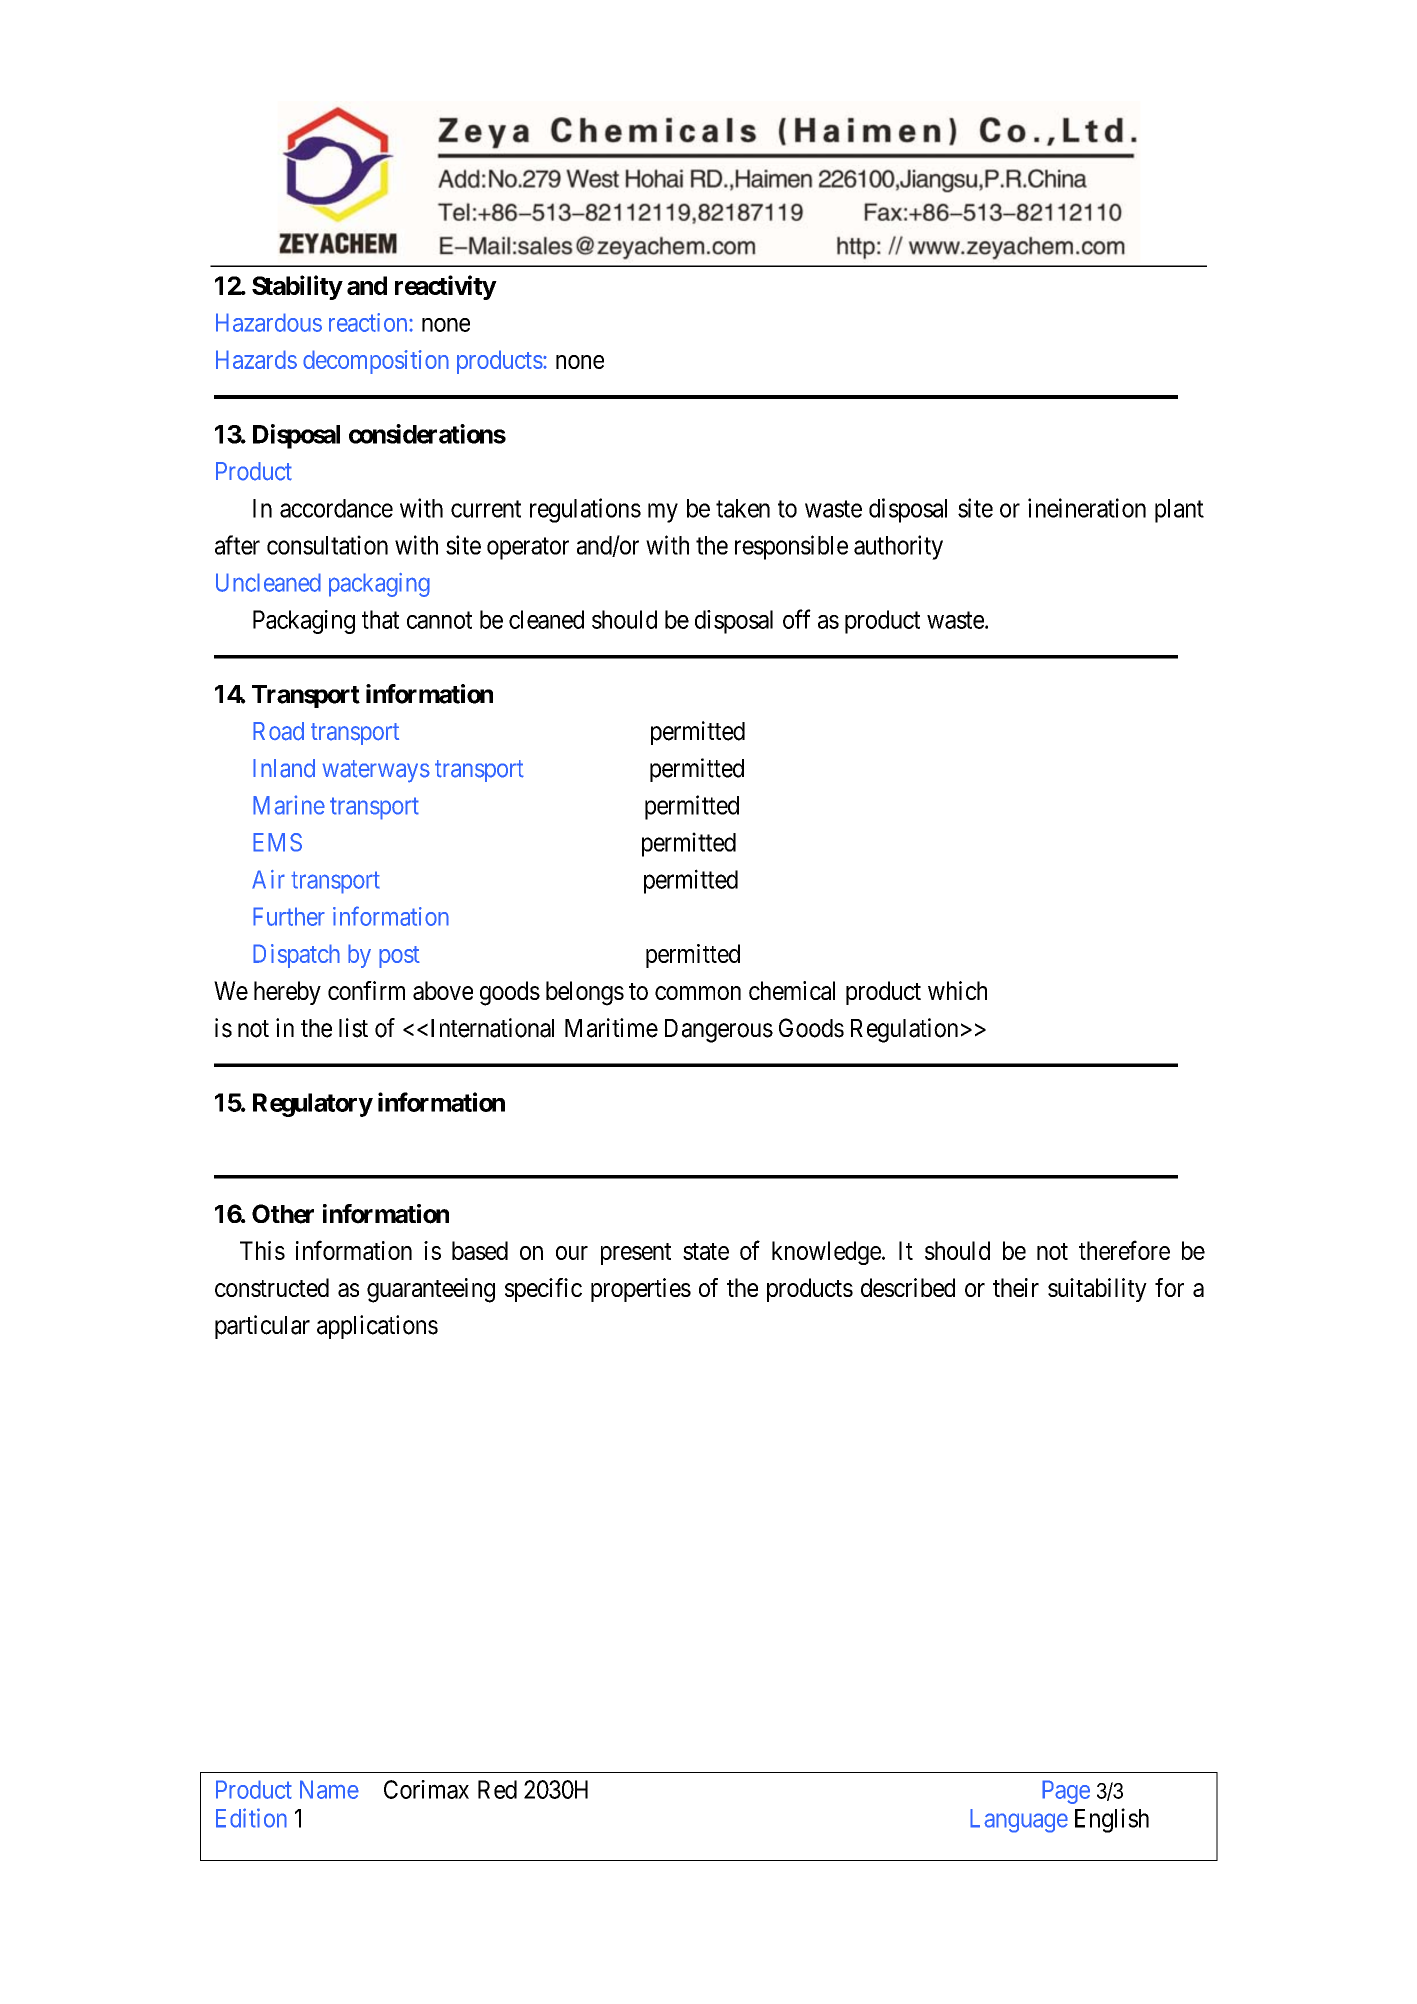 The height and width of the screenshot is (2004, 1417). I want to click on plant, so click(1179, 511).
